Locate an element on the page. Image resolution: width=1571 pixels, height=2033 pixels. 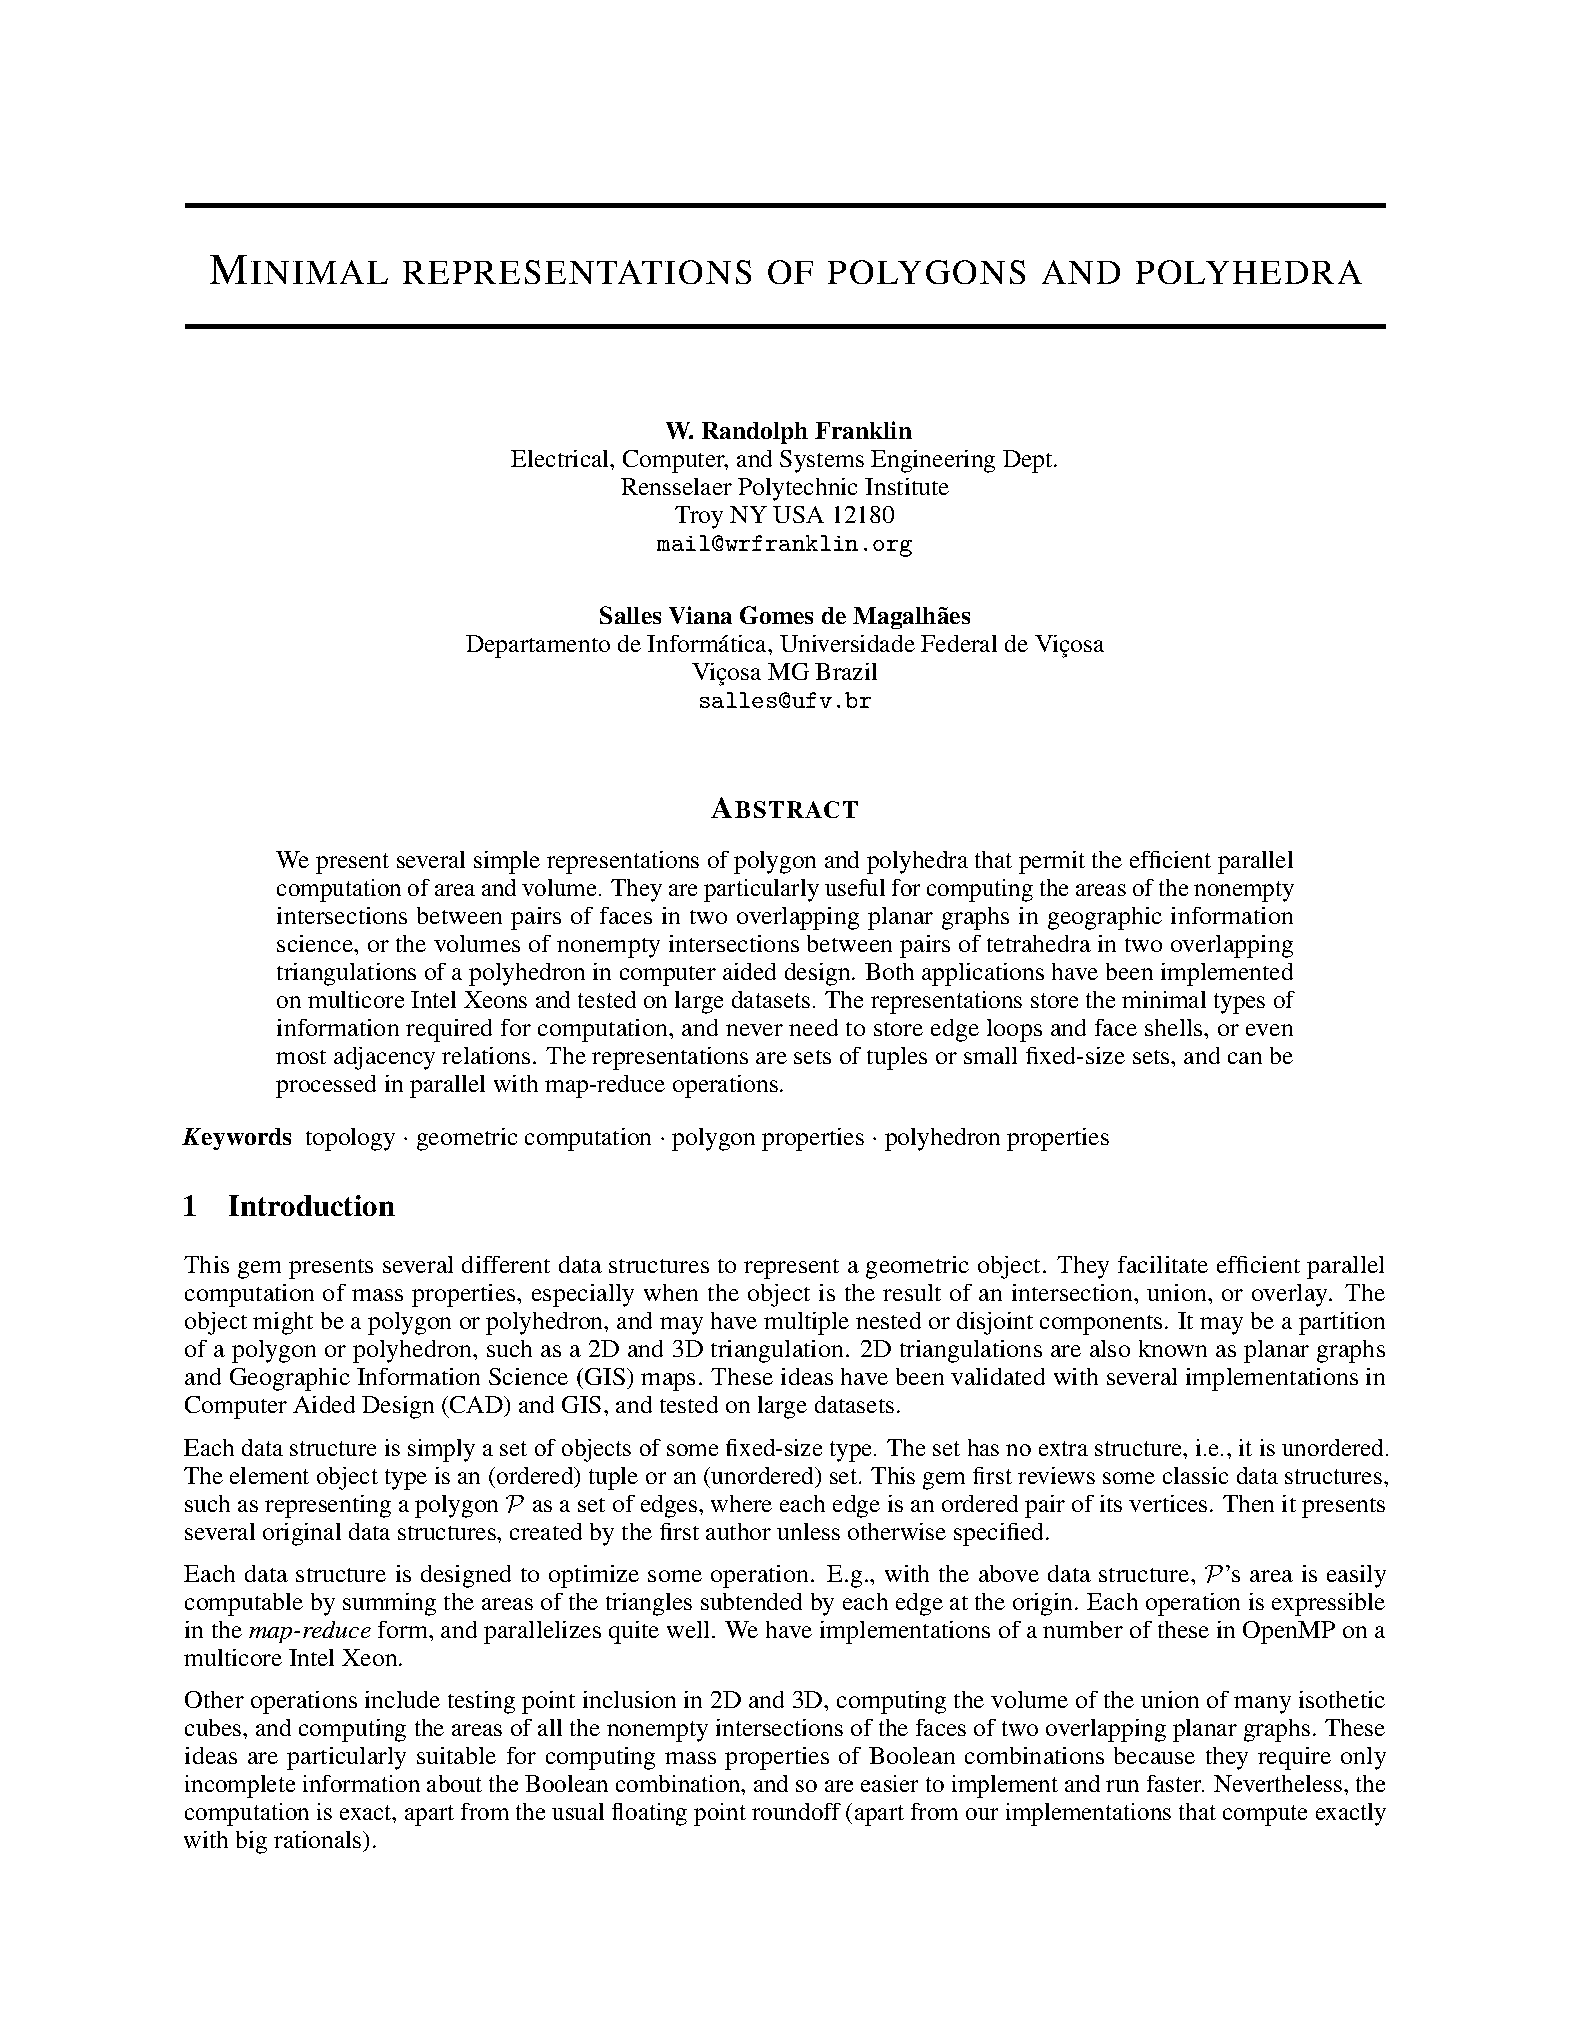
topology is located at coordinates (350, 1139).
